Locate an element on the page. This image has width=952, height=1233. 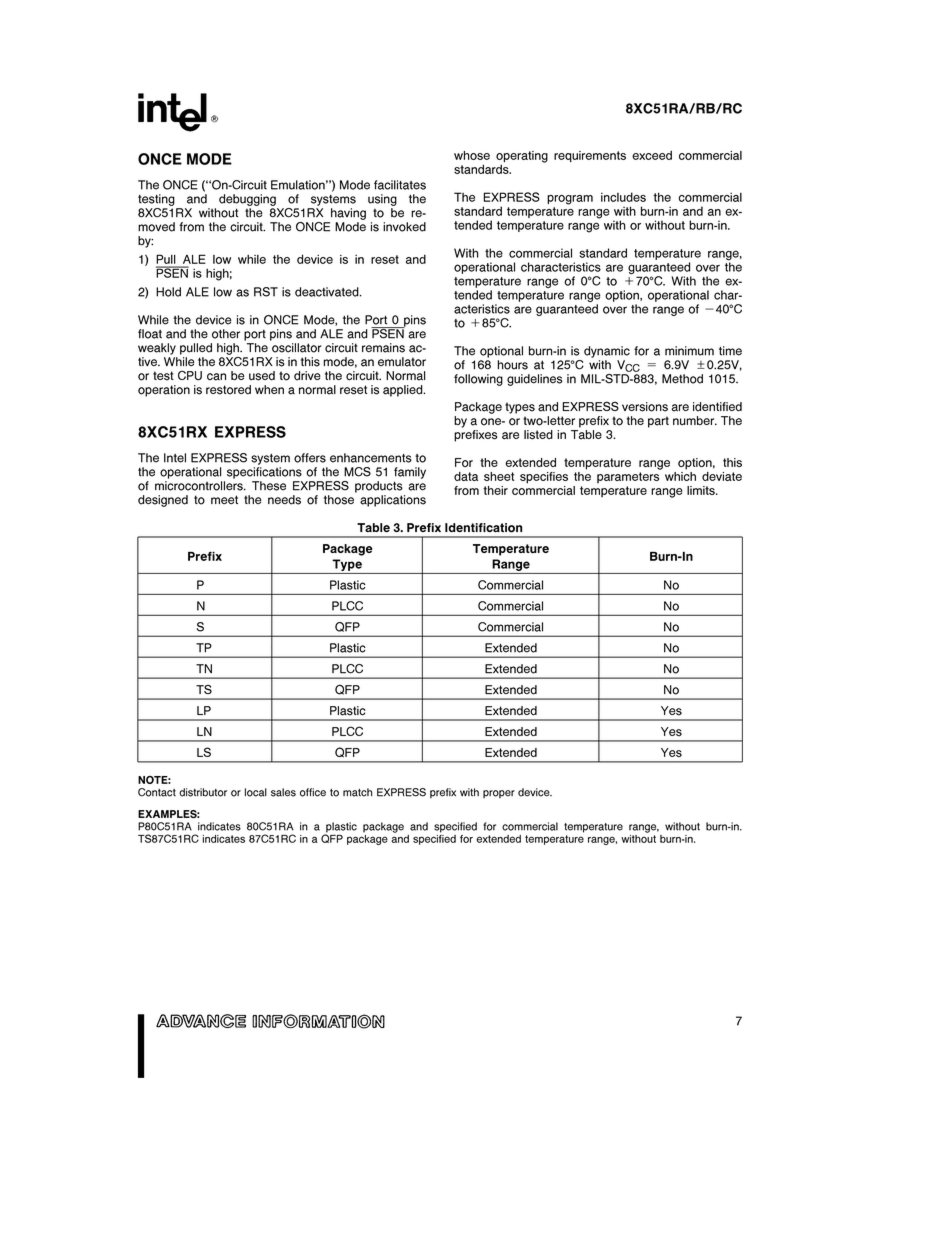
microcontrollers is located at coordinates (200, 486).
